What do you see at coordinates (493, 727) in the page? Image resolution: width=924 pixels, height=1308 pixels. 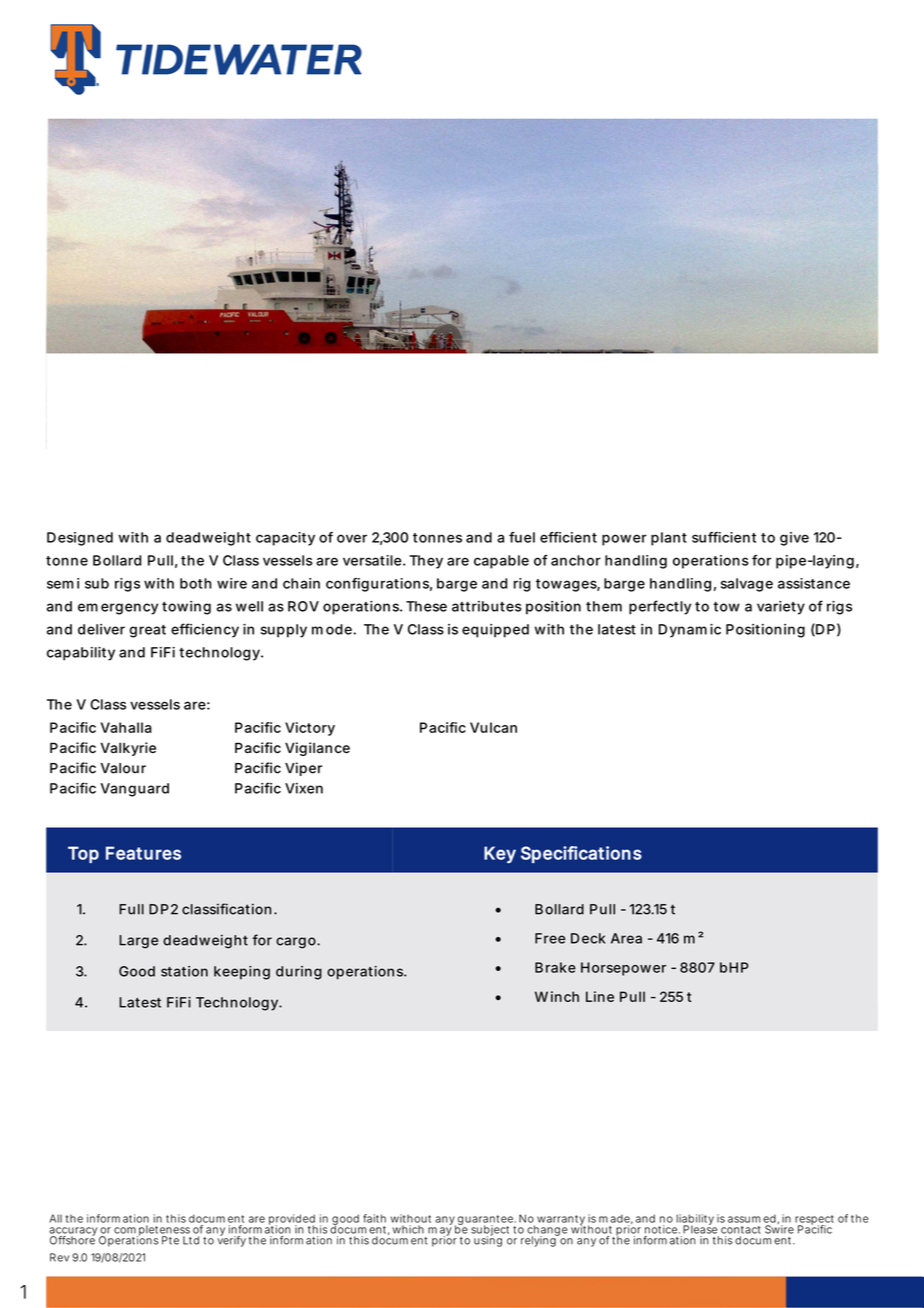 I see `Vulcan` at bounding box center [493, 727].
